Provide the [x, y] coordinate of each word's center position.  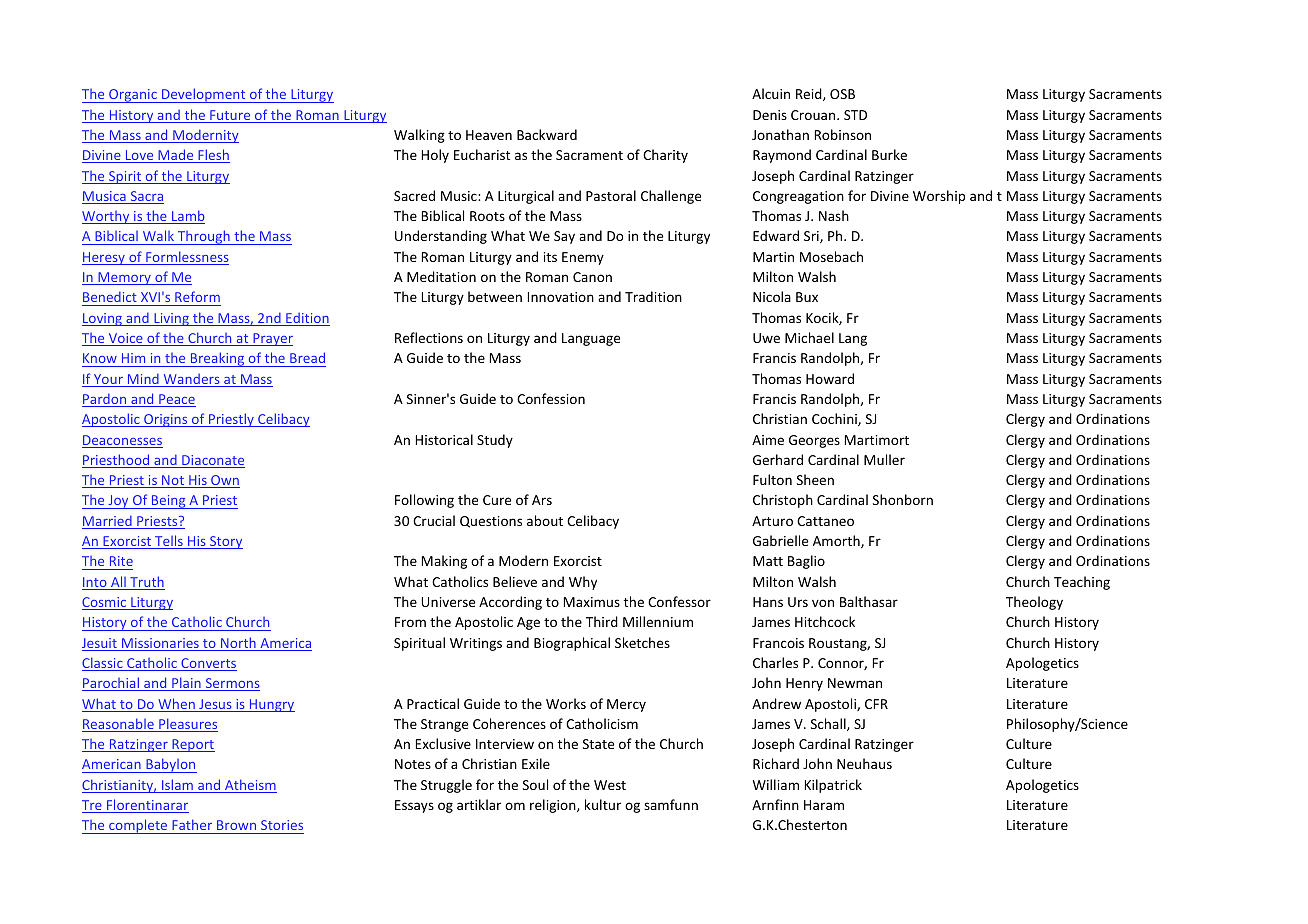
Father [192, 824]
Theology [1034, 603]
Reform [197, 296]
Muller [884, 459]
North [238, 644]
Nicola [772, 296]
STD [855, 115]
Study [495, 441]
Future [230, 116]
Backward [547, 134]
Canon [592, 277]
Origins [166, 420]
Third [602, 621]
